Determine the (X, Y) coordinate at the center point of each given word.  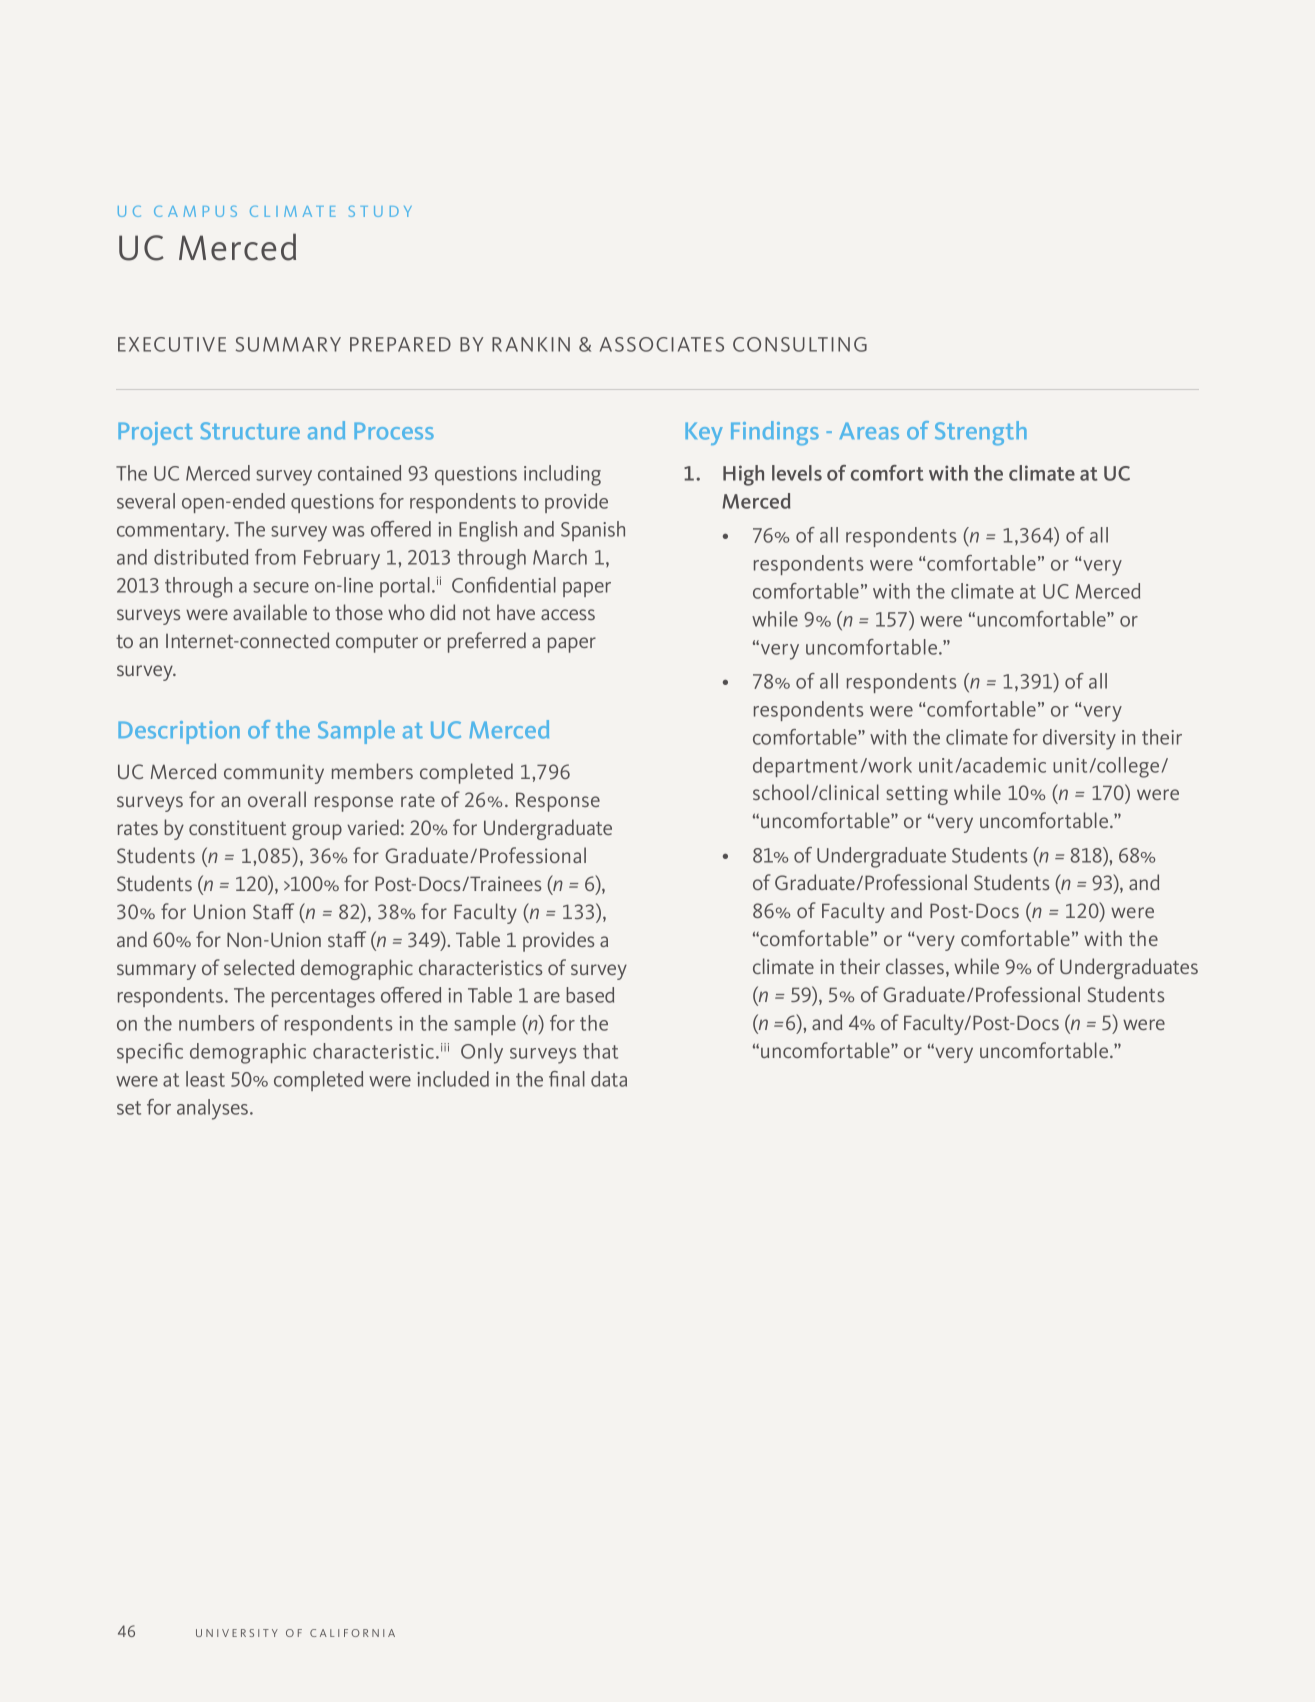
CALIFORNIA (352, 1633)
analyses (214, 1109)
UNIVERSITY (237, 1633)
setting (917, 795)
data (609, 1079)
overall (277, 799)
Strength (981, 433)
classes (915, 966)
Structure (250, 431)
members (372, 771)
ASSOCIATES (662, 344)
